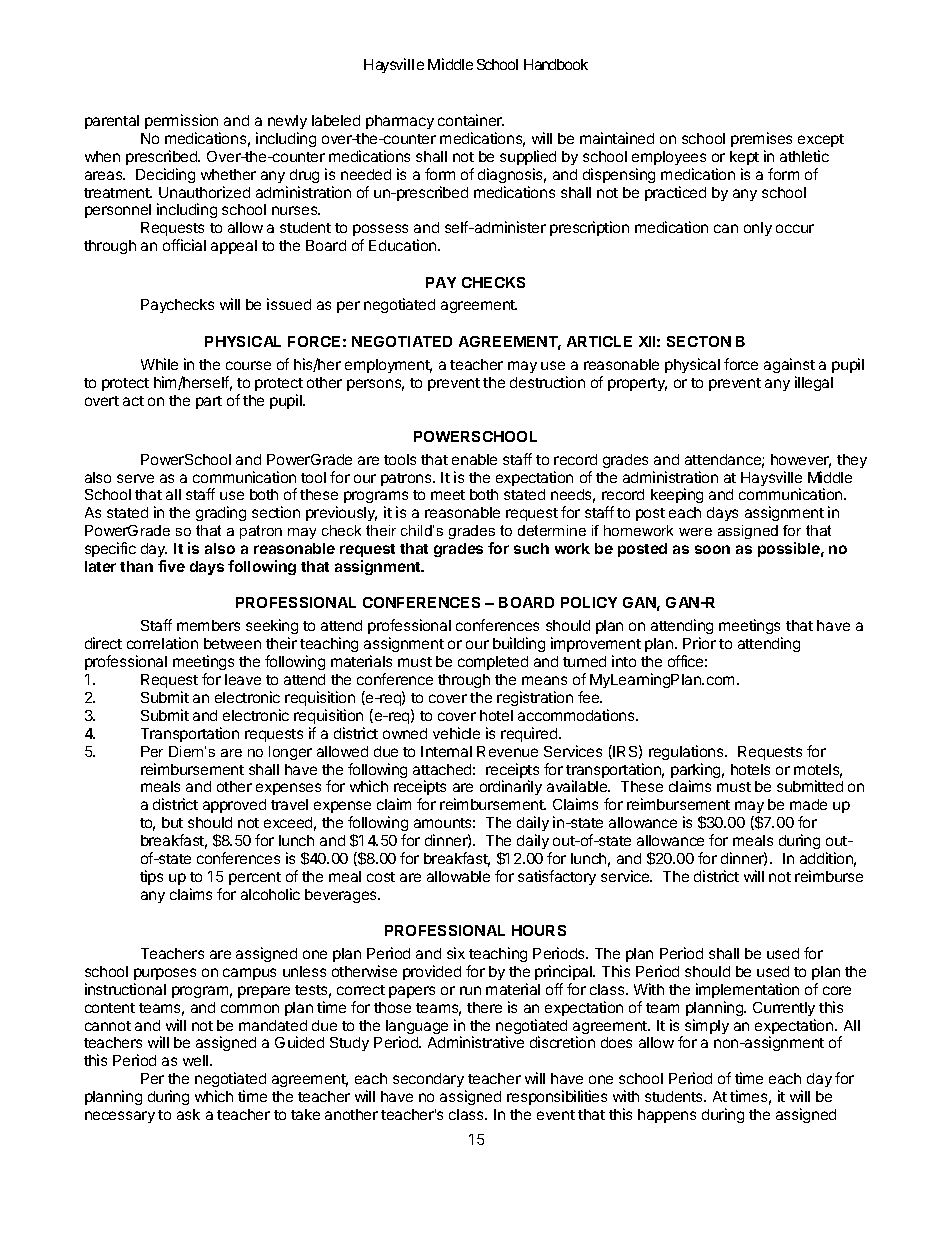 The width and height of the screenshot is (952, 1233). I want to click on secondary, so click(429, 1082).
